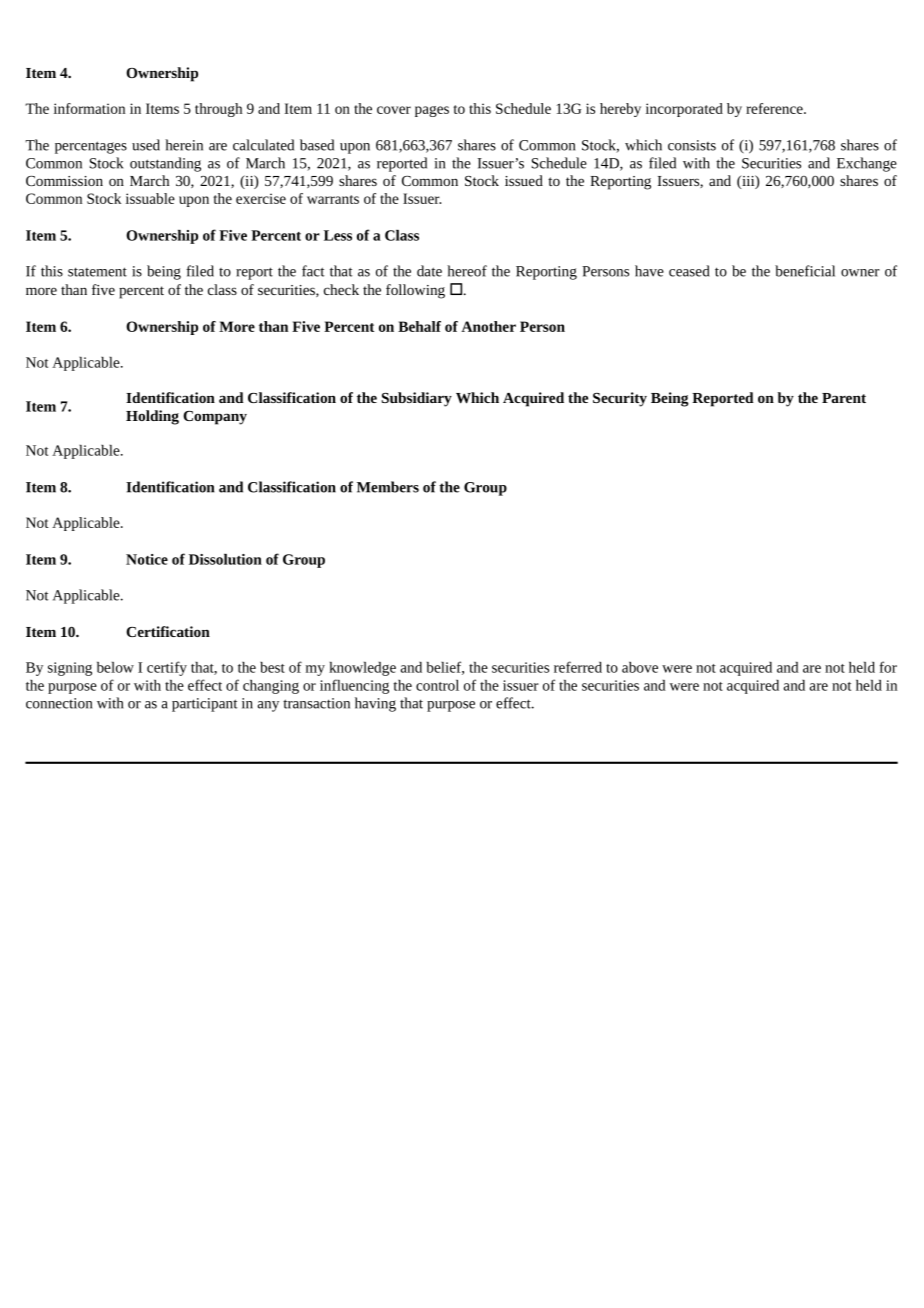 The width and height of the screenshot is (924, 1308). Describe the element at coordinates (844, 398) in the screenshot. I see `Parent` at that location.
